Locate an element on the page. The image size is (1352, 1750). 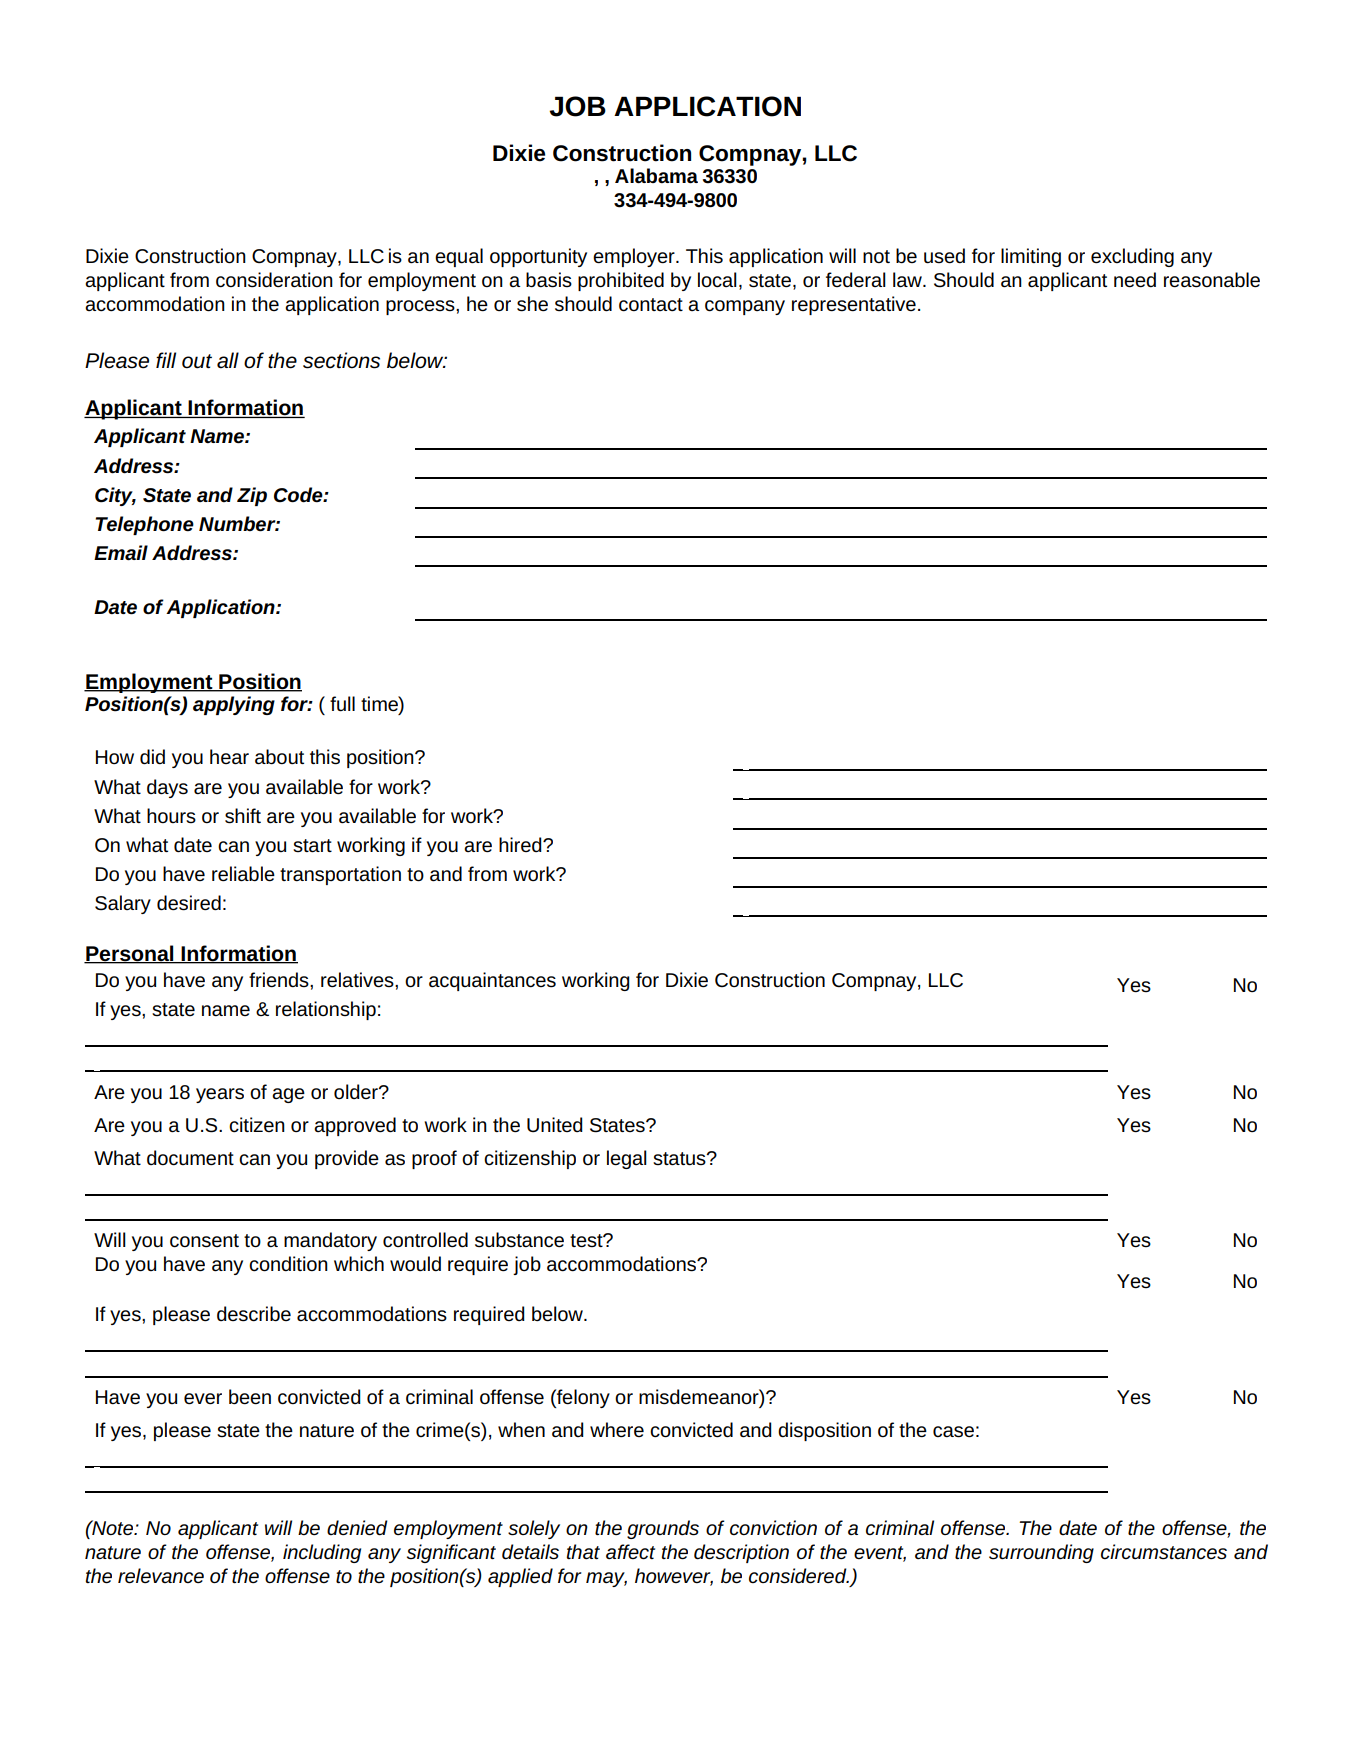
surrounding is located at coordinates (1041, 1553).
